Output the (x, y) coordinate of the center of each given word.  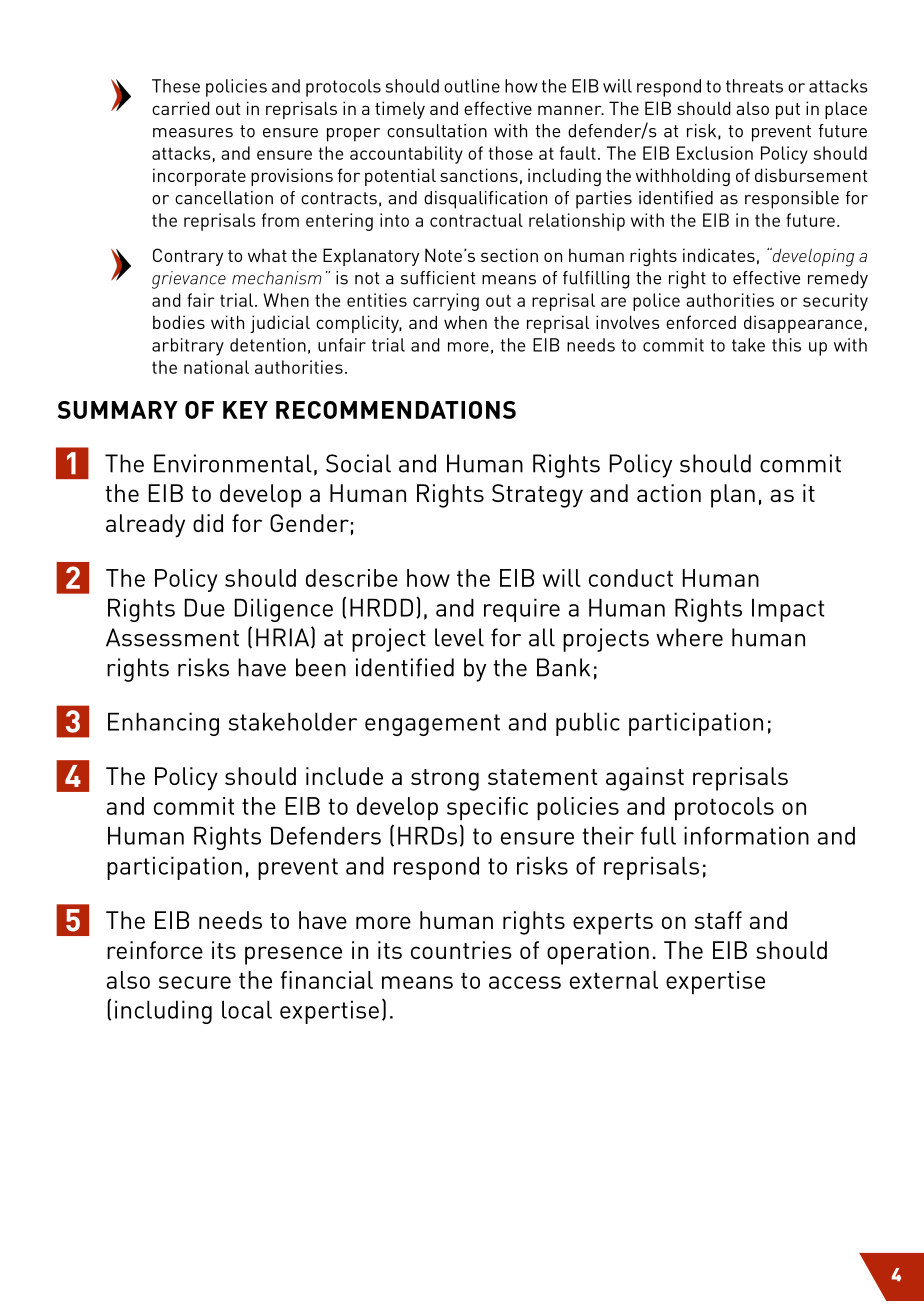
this (786, 345)
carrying (446, 302)
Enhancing (163, 724)
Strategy (537, 496)
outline (472, 86)
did (208, 523)
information (746, 835)
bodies (179, 322)
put (788, 111)
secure (195, 982)
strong (445, 780)
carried (181, 108)
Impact (788, 610)
